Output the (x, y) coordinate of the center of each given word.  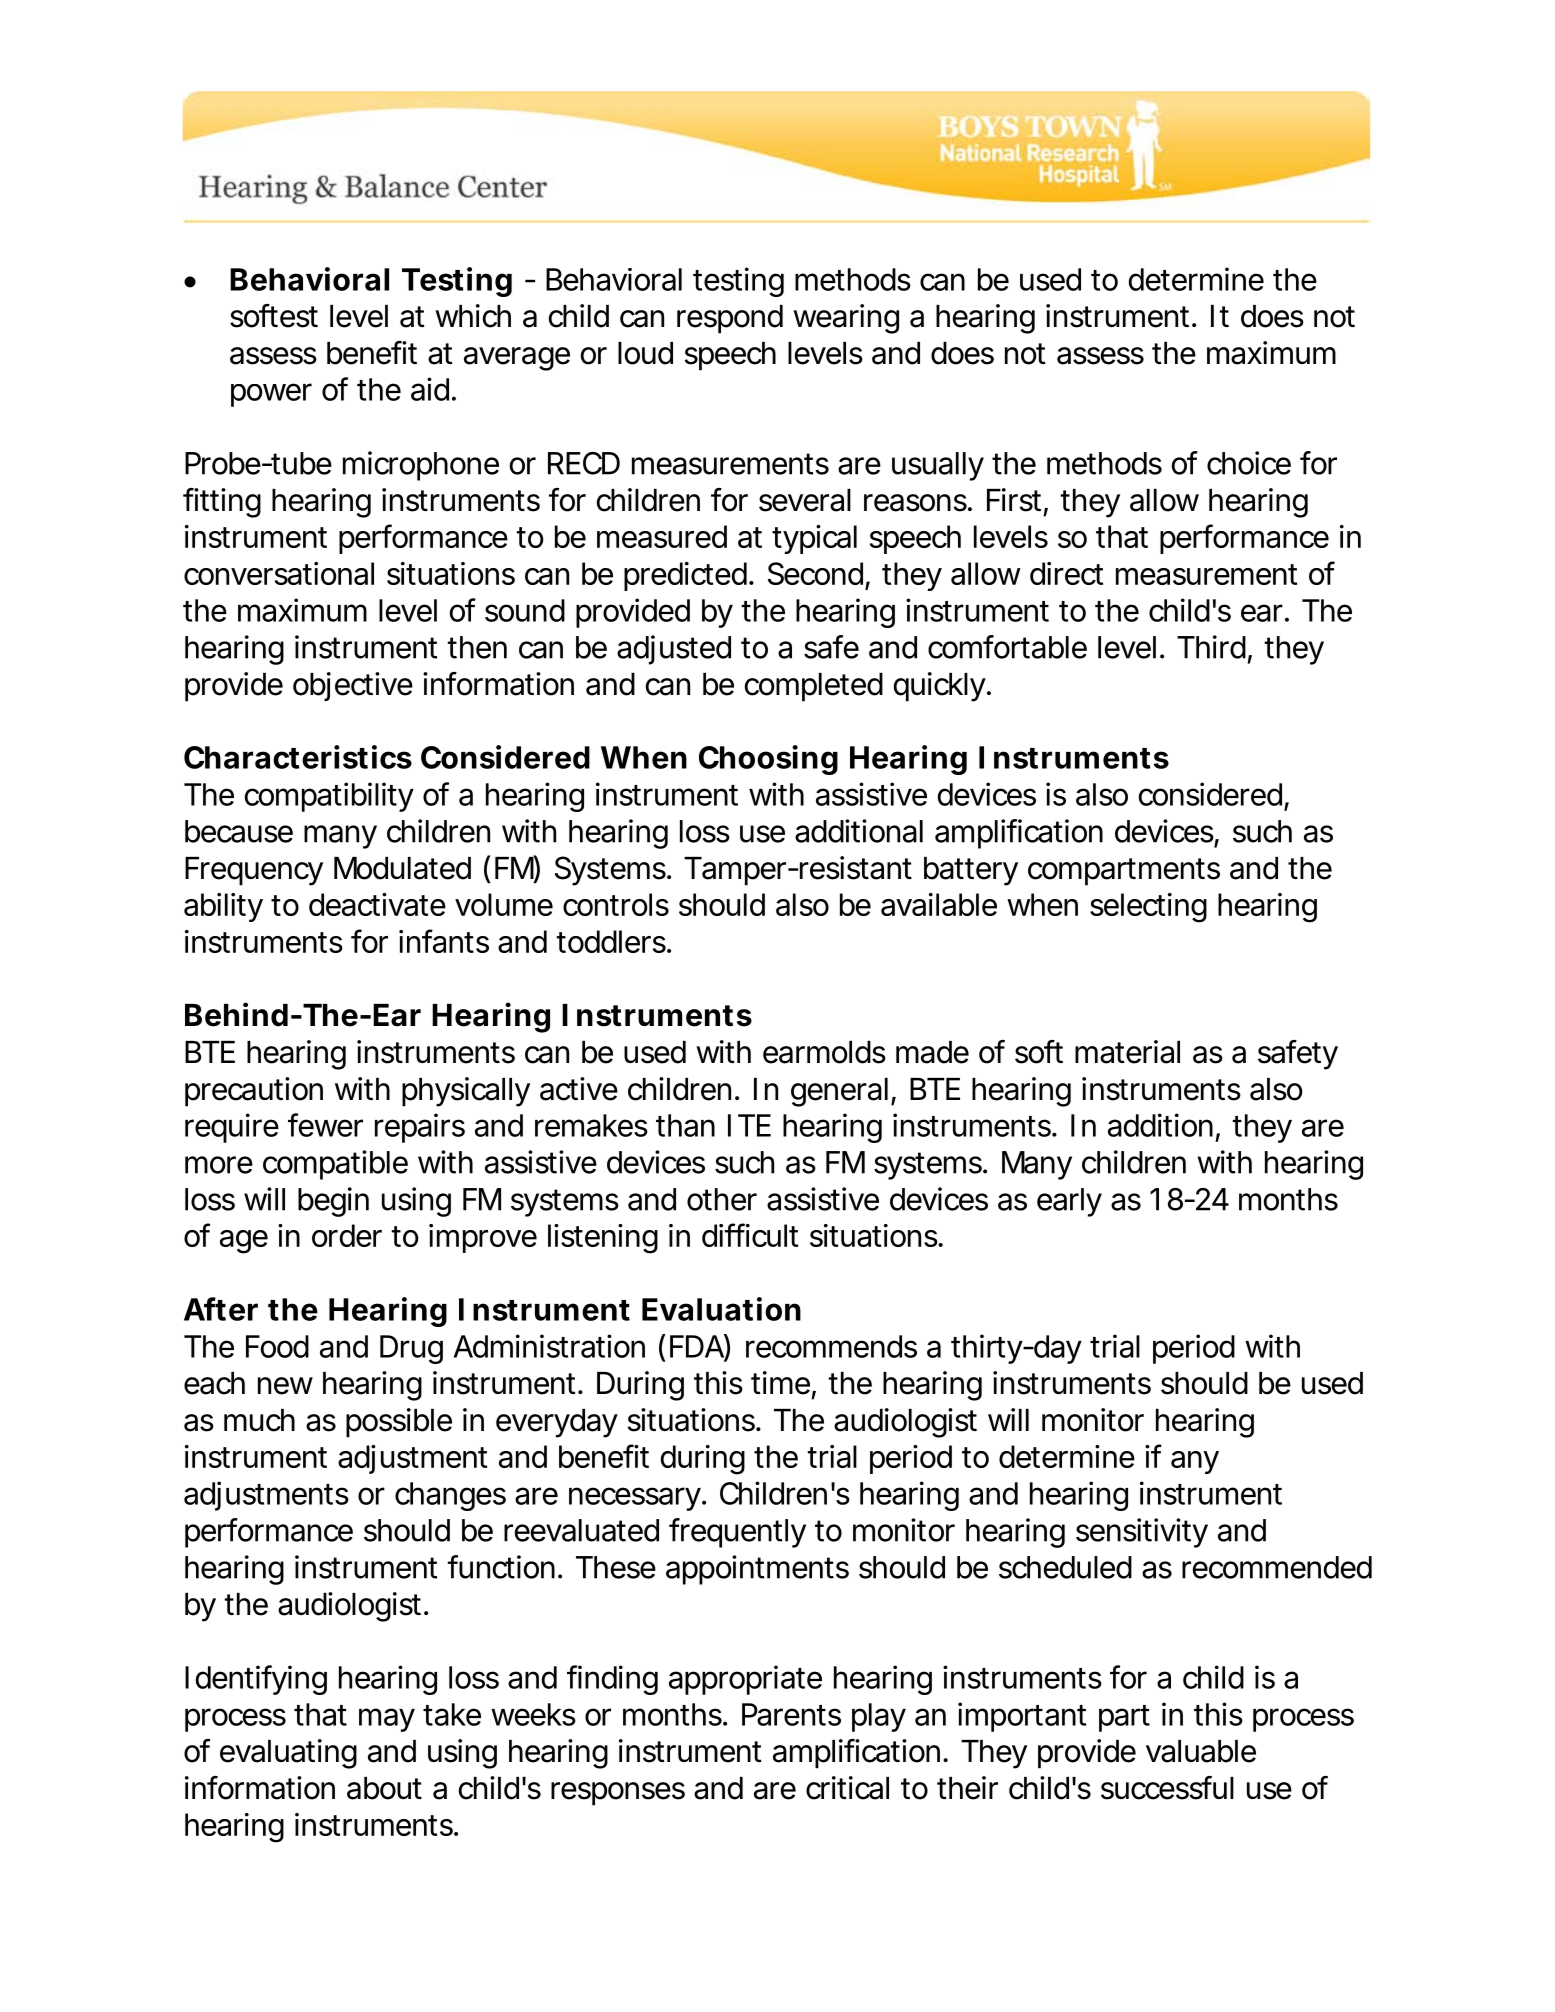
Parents (791, 1714)
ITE (749, 1125)
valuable (1201, 1751)
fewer (325, 1125)
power (271, 395)
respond (730, 319)
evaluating (288, 1754)
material (1127, 1052)
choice (1249, 463)
